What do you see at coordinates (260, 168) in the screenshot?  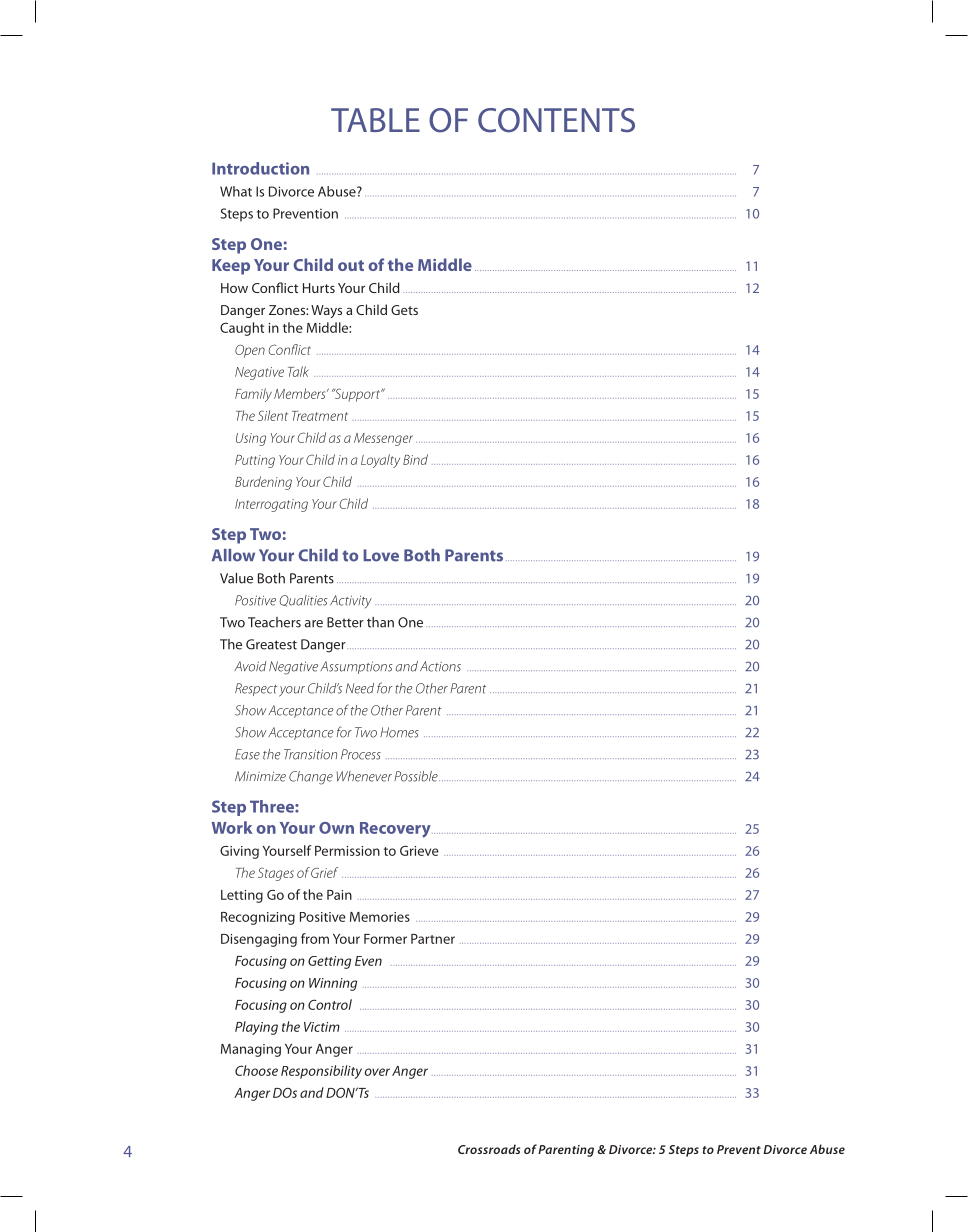 I see `Introduction` at bounding box center [260, 168].
